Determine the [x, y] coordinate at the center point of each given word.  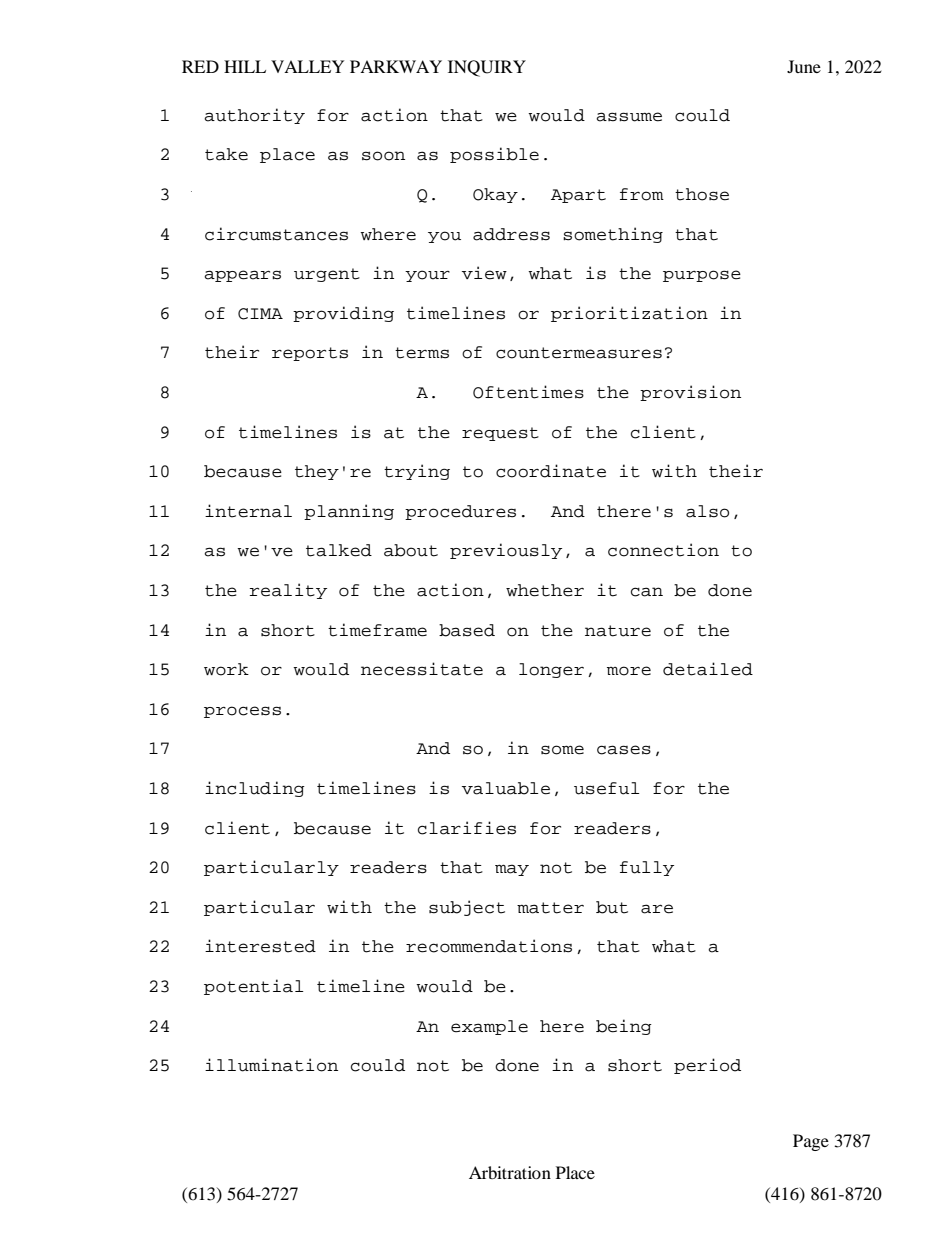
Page [811, 1142]
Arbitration [510, 1172]
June [804, 66]
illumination [271, 1065]
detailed [708, 669]
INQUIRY [487, 68]
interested [260, 946]
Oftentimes [528, 392]
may [512, 870]
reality [288, 591]
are [657, 909]
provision [690, 393]
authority [254, 116]
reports [310, 354]
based [467, 630]
